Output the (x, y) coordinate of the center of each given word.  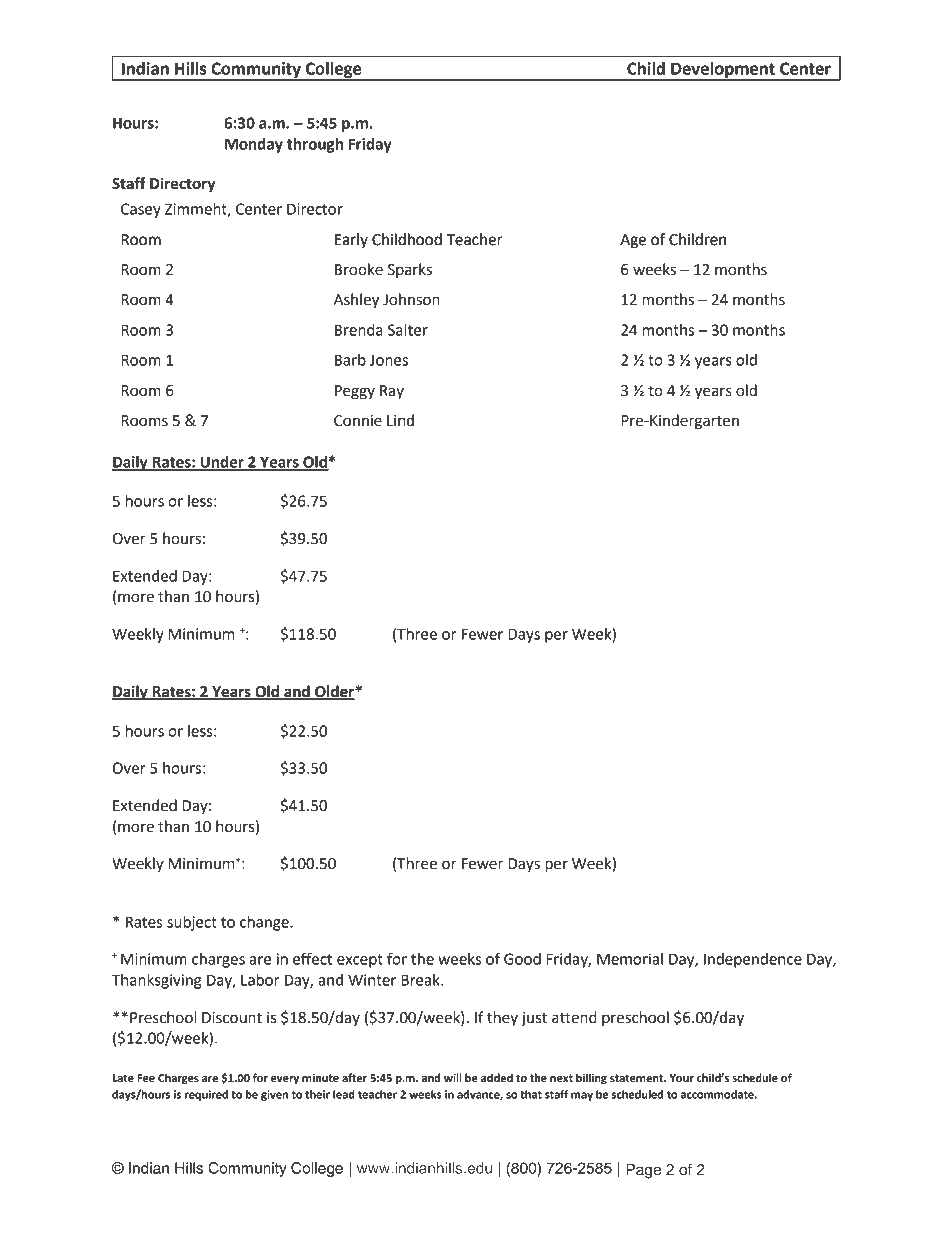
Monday (254, 145)
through (315, 145)
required (206, 1095)
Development (723, 71)
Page (643, 1171)
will (453, 1077)
